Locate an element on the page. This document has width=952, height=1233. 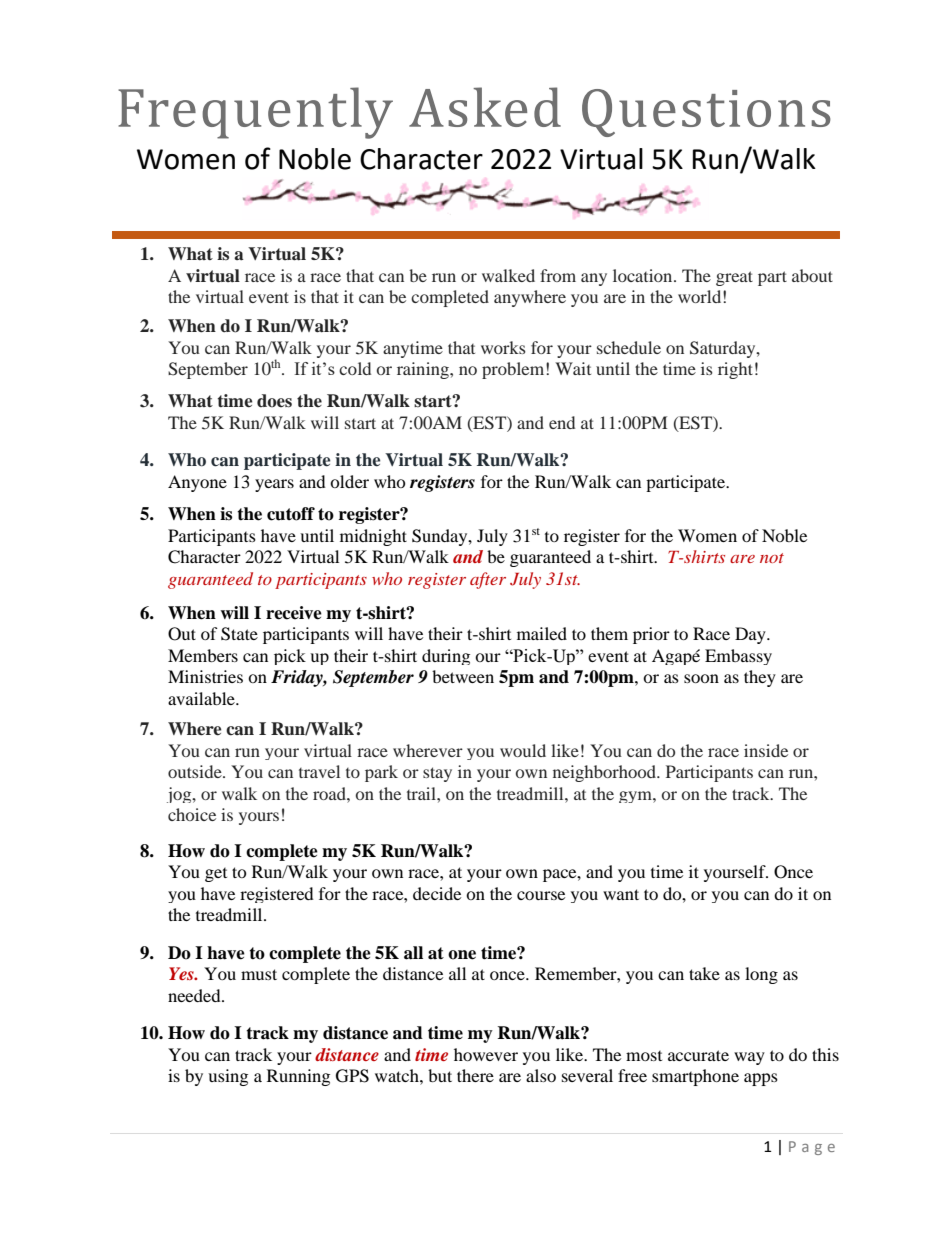
way is located at coordinates (749, 1058).
